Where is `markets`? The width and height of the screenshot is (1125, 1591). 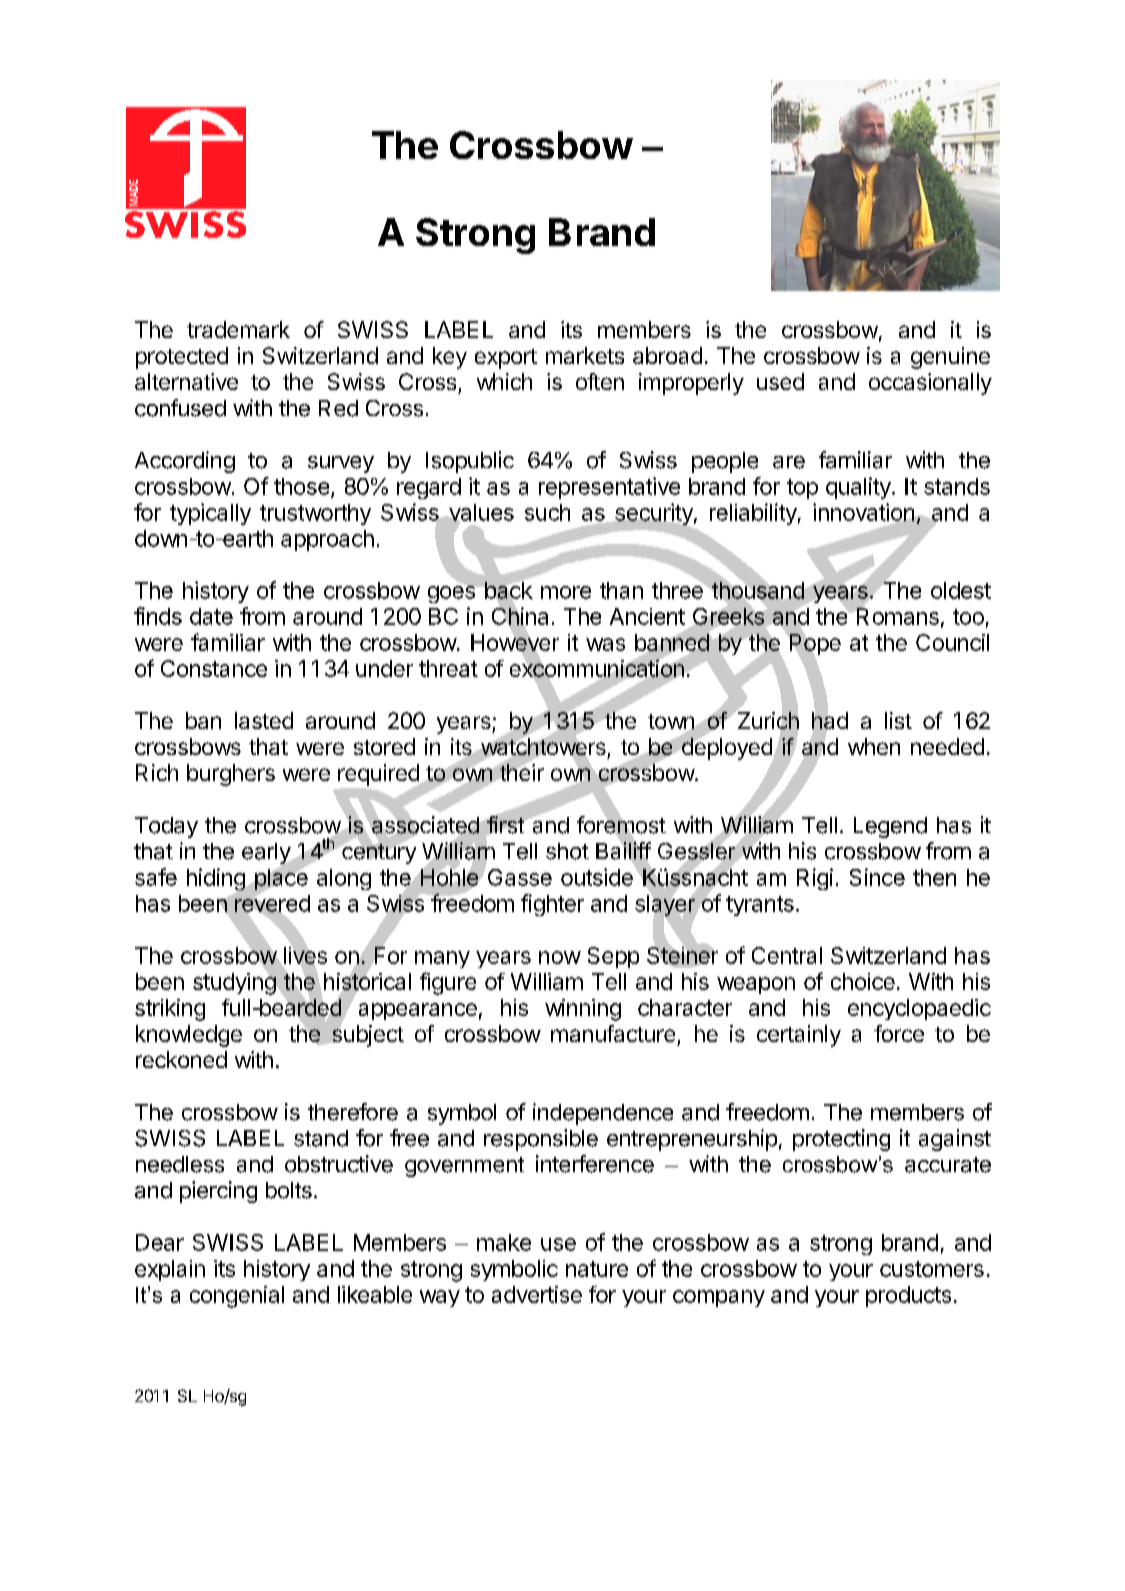
markets is located at coordinates (585, 355).
